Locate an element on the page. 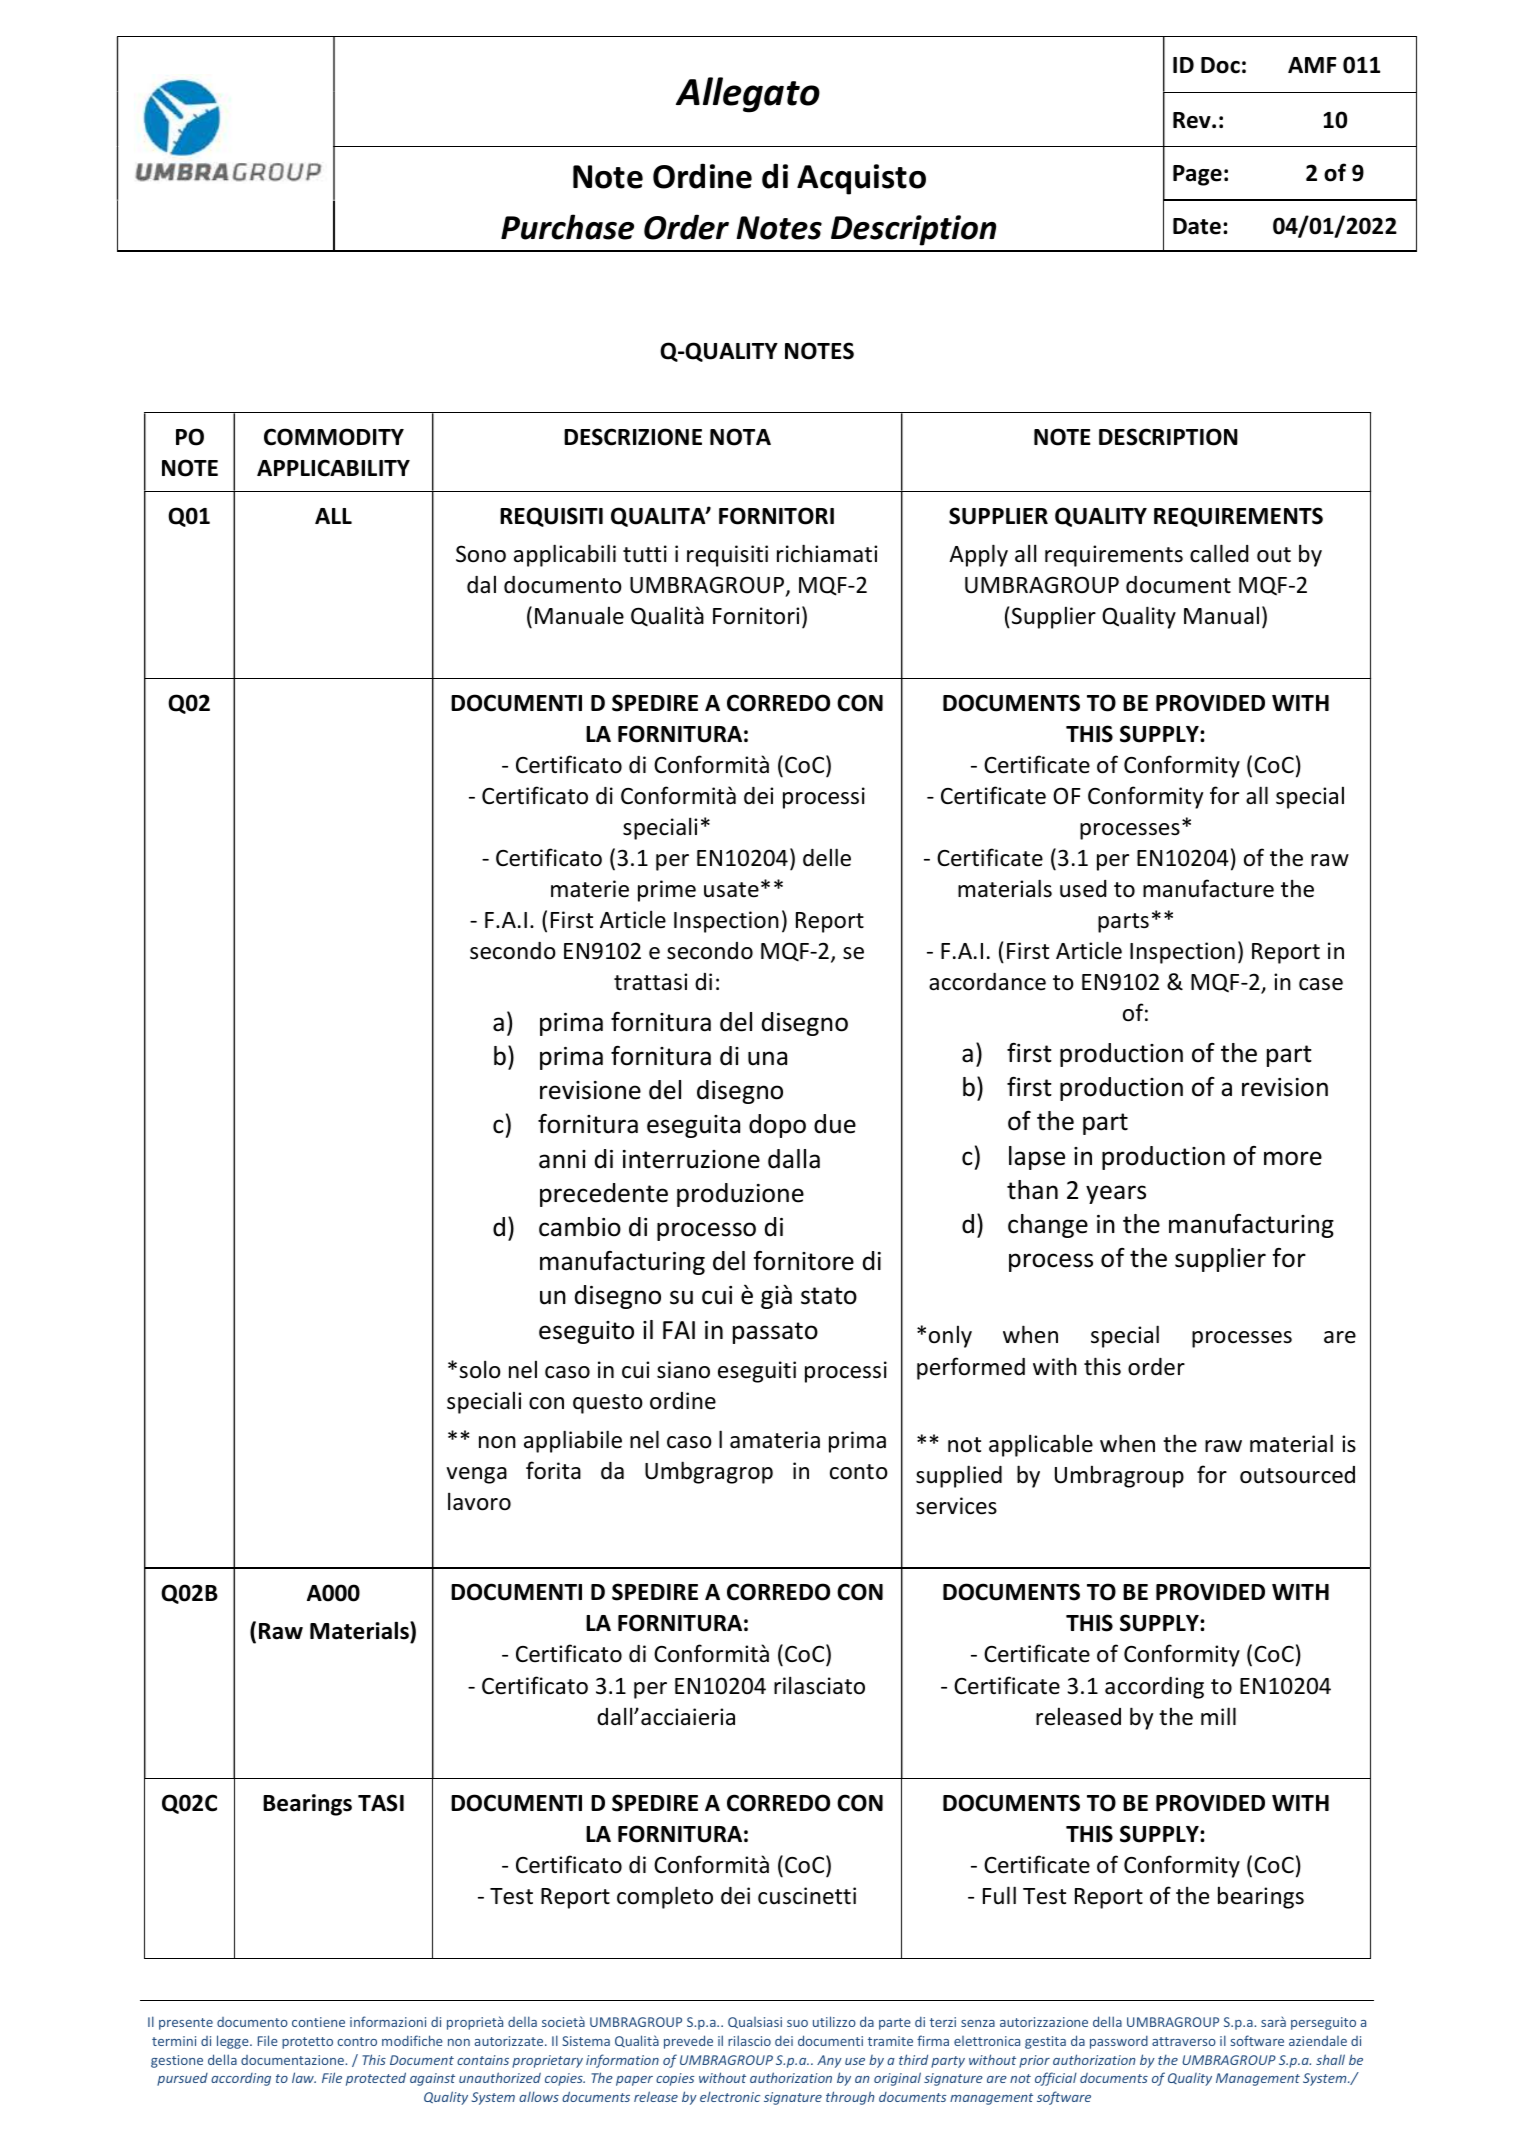 The image size is (1515, 2142). Sono is located at coordinates (481, 554).
